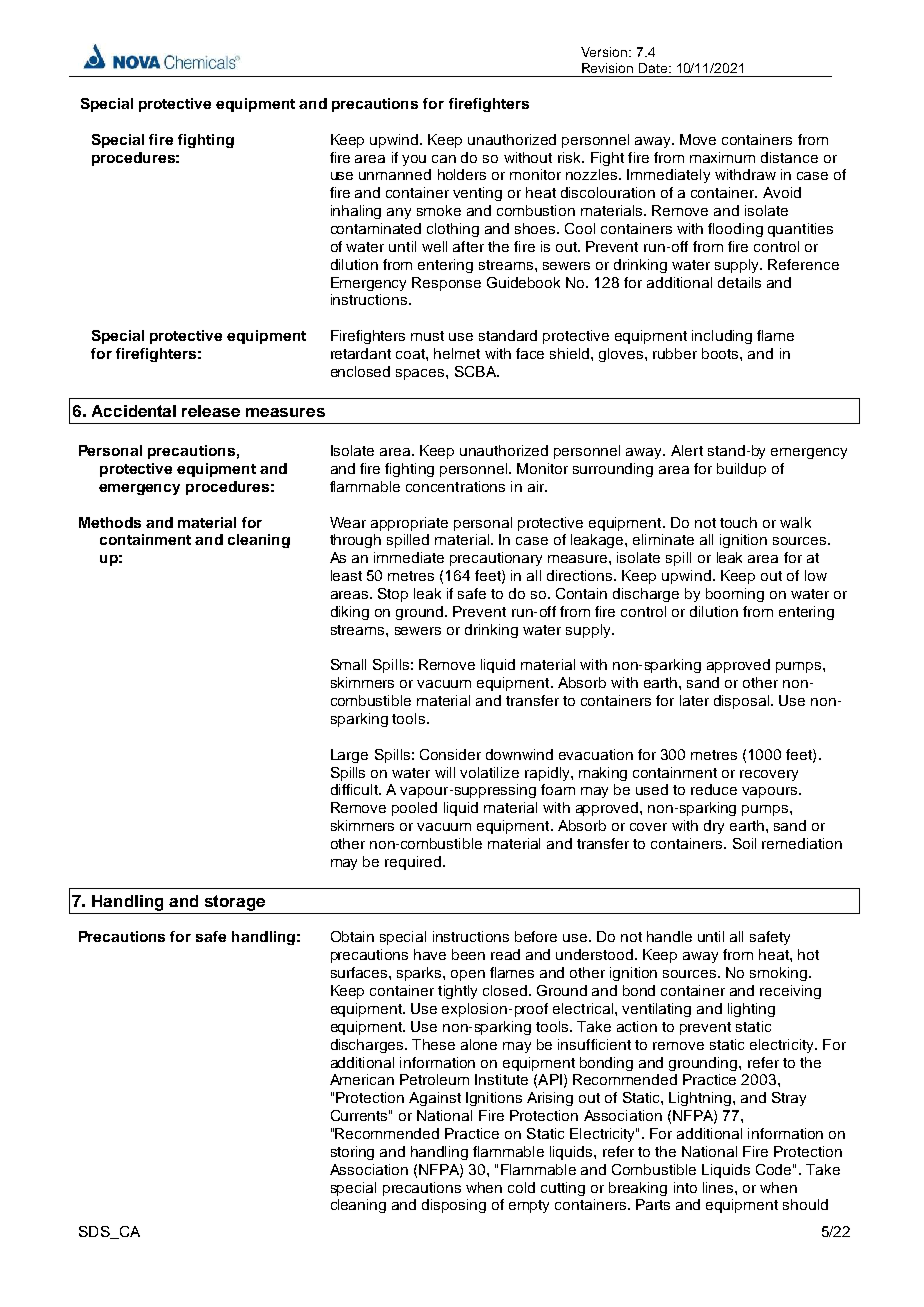 The image size is (924, 1307). Describe the element at coordinates (454, 1206) in the document. I see `disposing` at that location.
